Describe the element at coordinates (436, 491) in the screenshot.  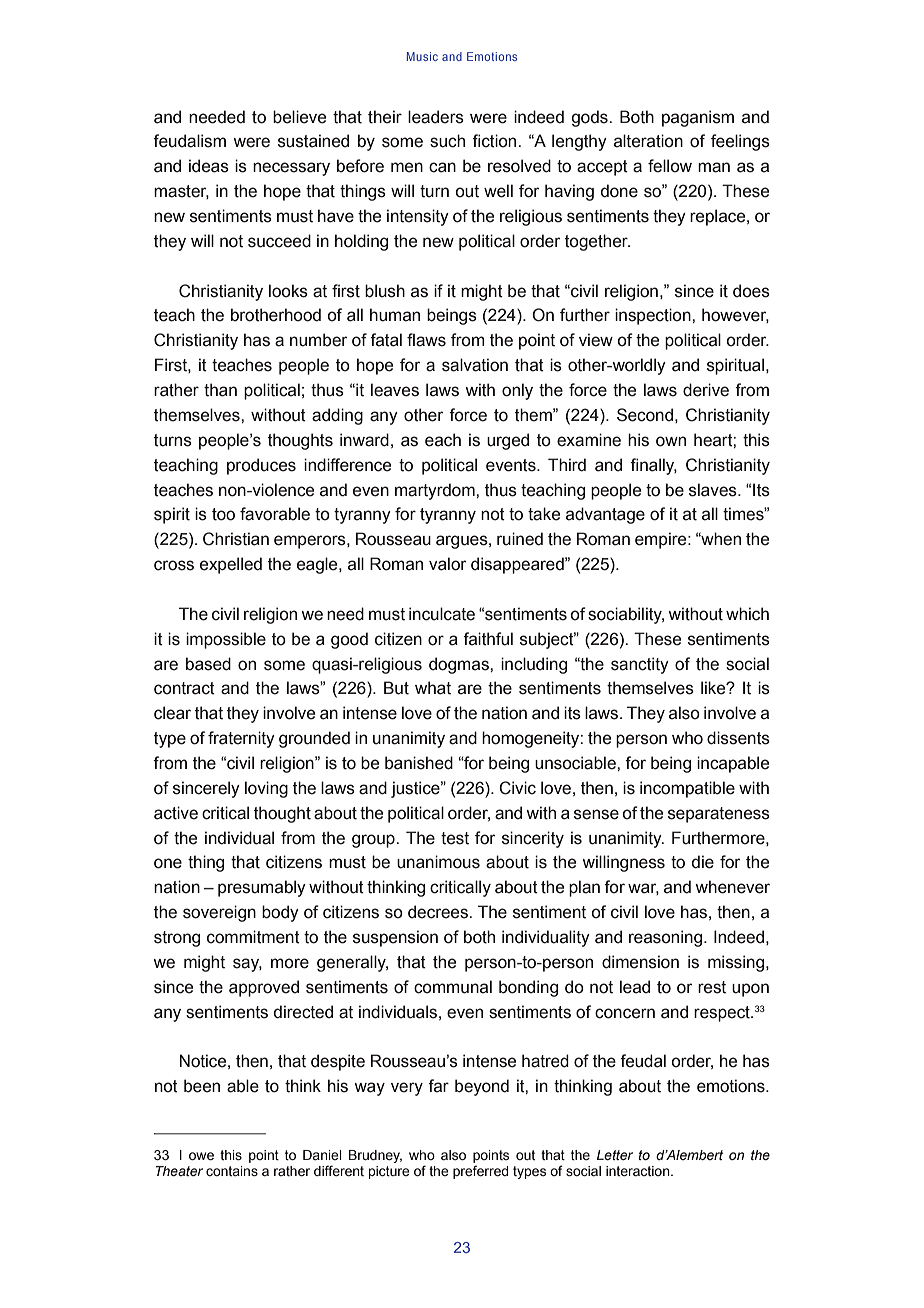
I see `martyrdom` at that location.
